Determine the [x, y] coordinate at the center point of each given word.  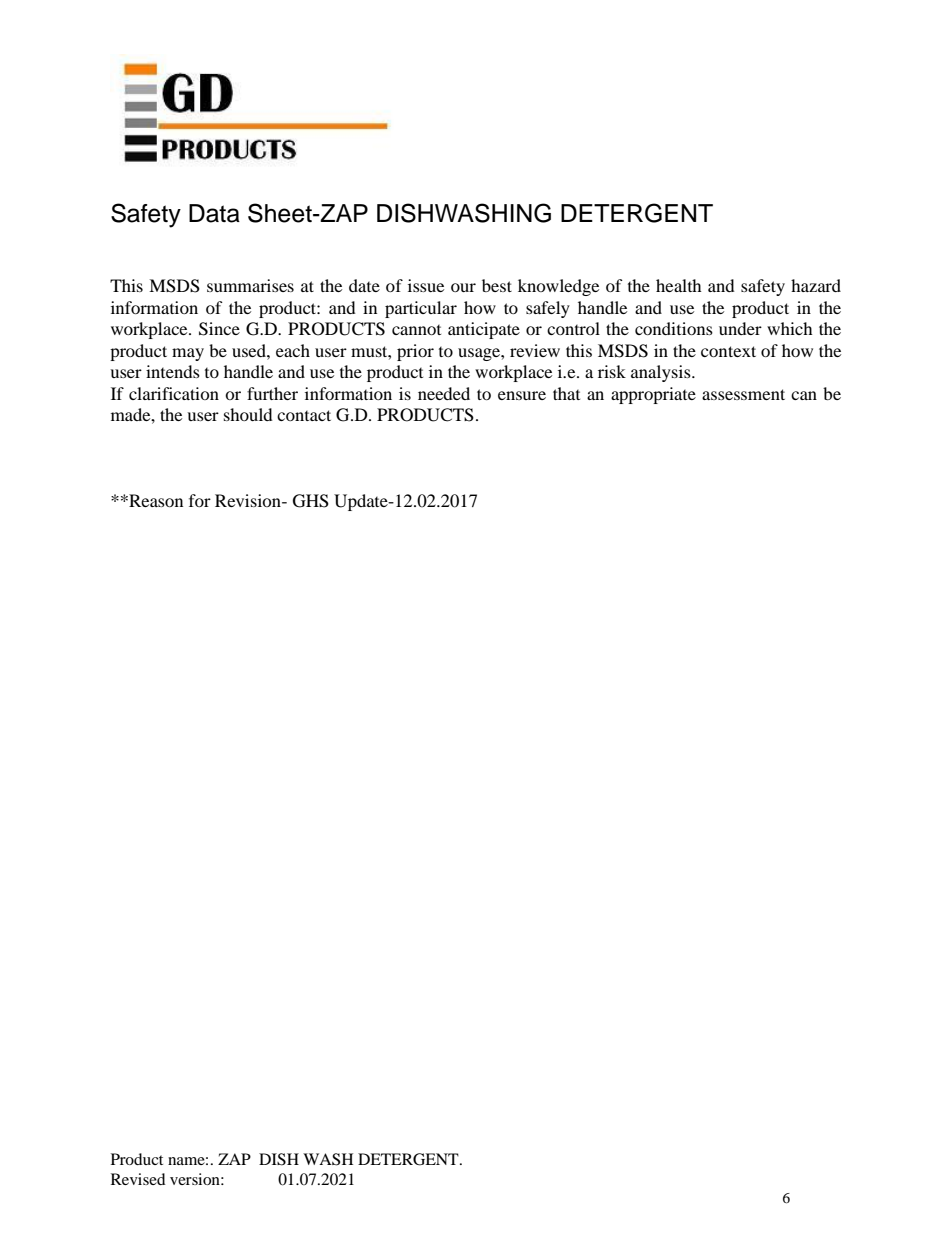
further [272, 393]
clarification [174, 393]
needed [444, 393]
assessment [743, 394]
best [497, 285]
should [248, 414]
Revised [138, 1179]
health [679, 285]
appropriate [653, 395]
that [566, 393]
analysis [662, 373]
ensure [522, 395]
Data [214, 213]
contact [304, 415]
